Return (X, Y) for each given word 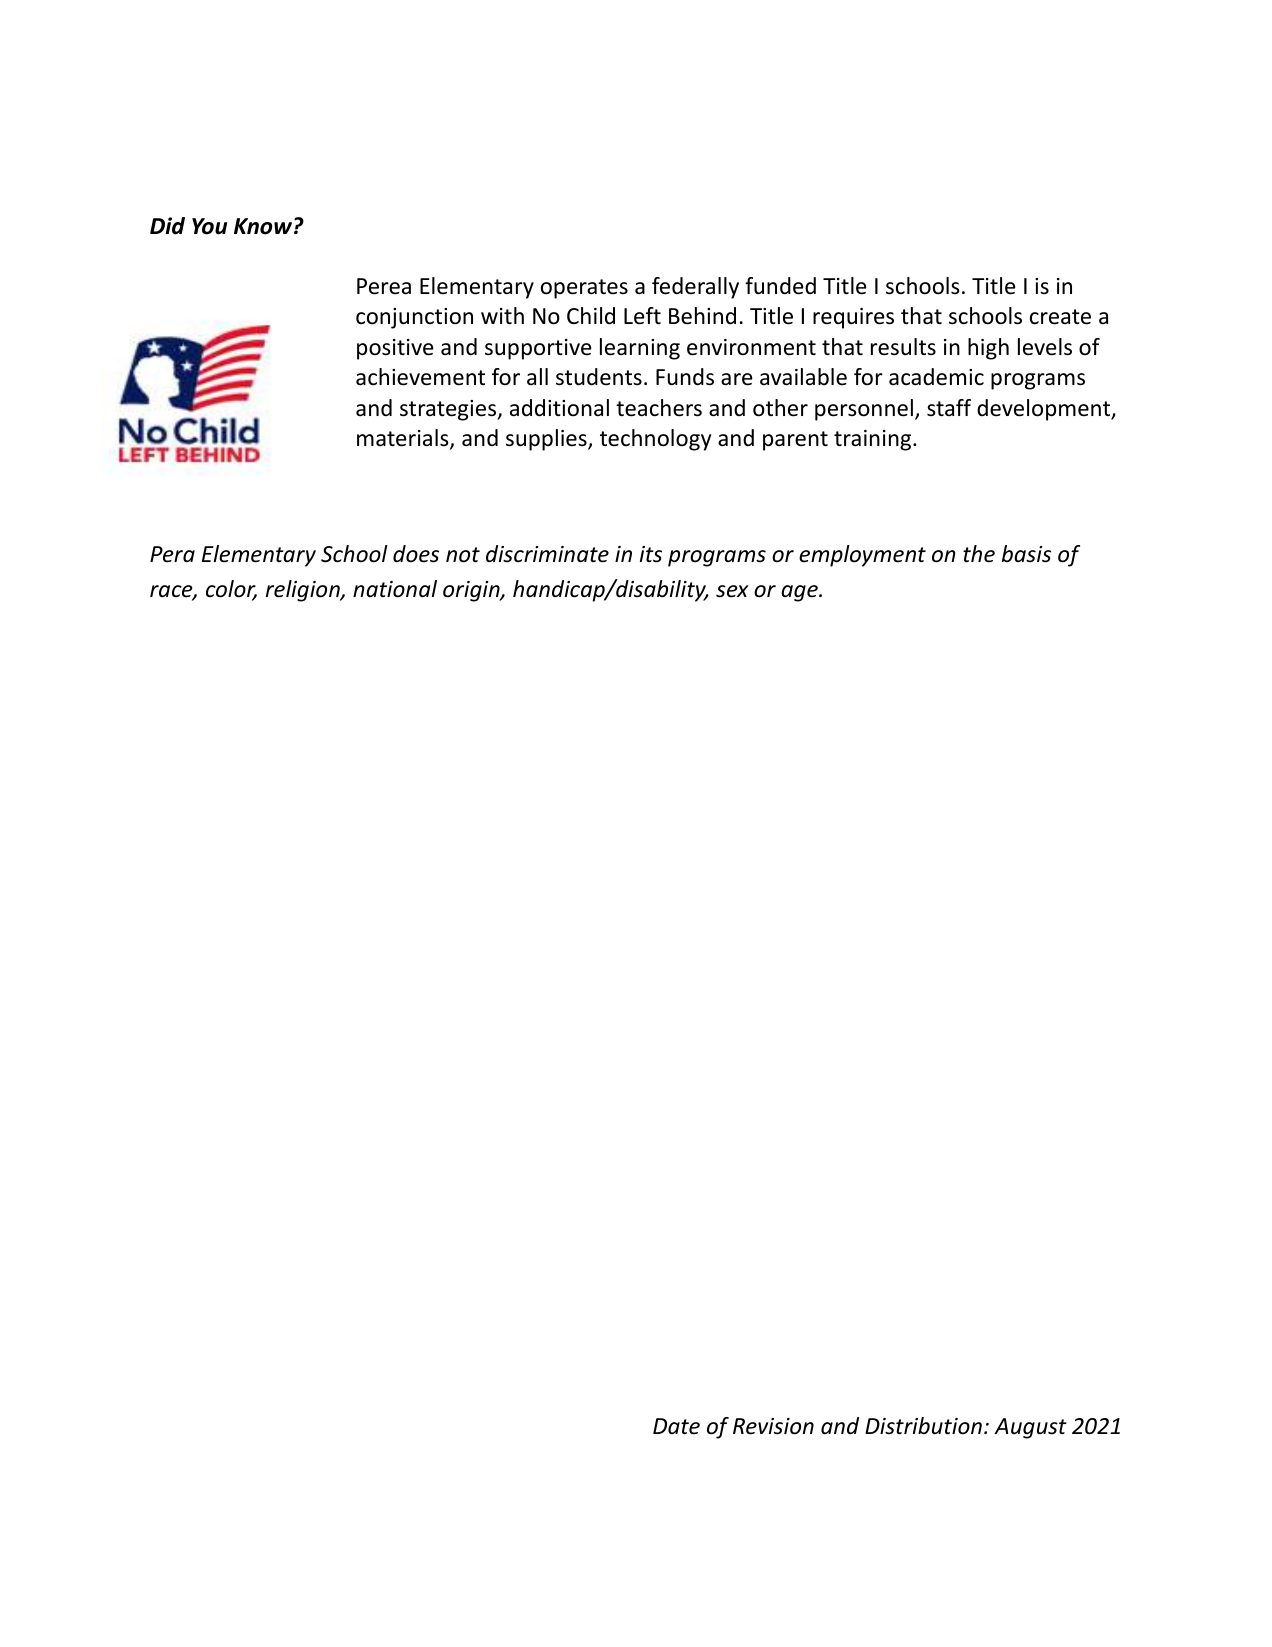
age (800, 593)
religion (304, 591)
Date (676, 1426)
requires (853, 318)
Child (591, 316)
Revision (773, 1426)
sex (732, 591)
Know (263, 226)
